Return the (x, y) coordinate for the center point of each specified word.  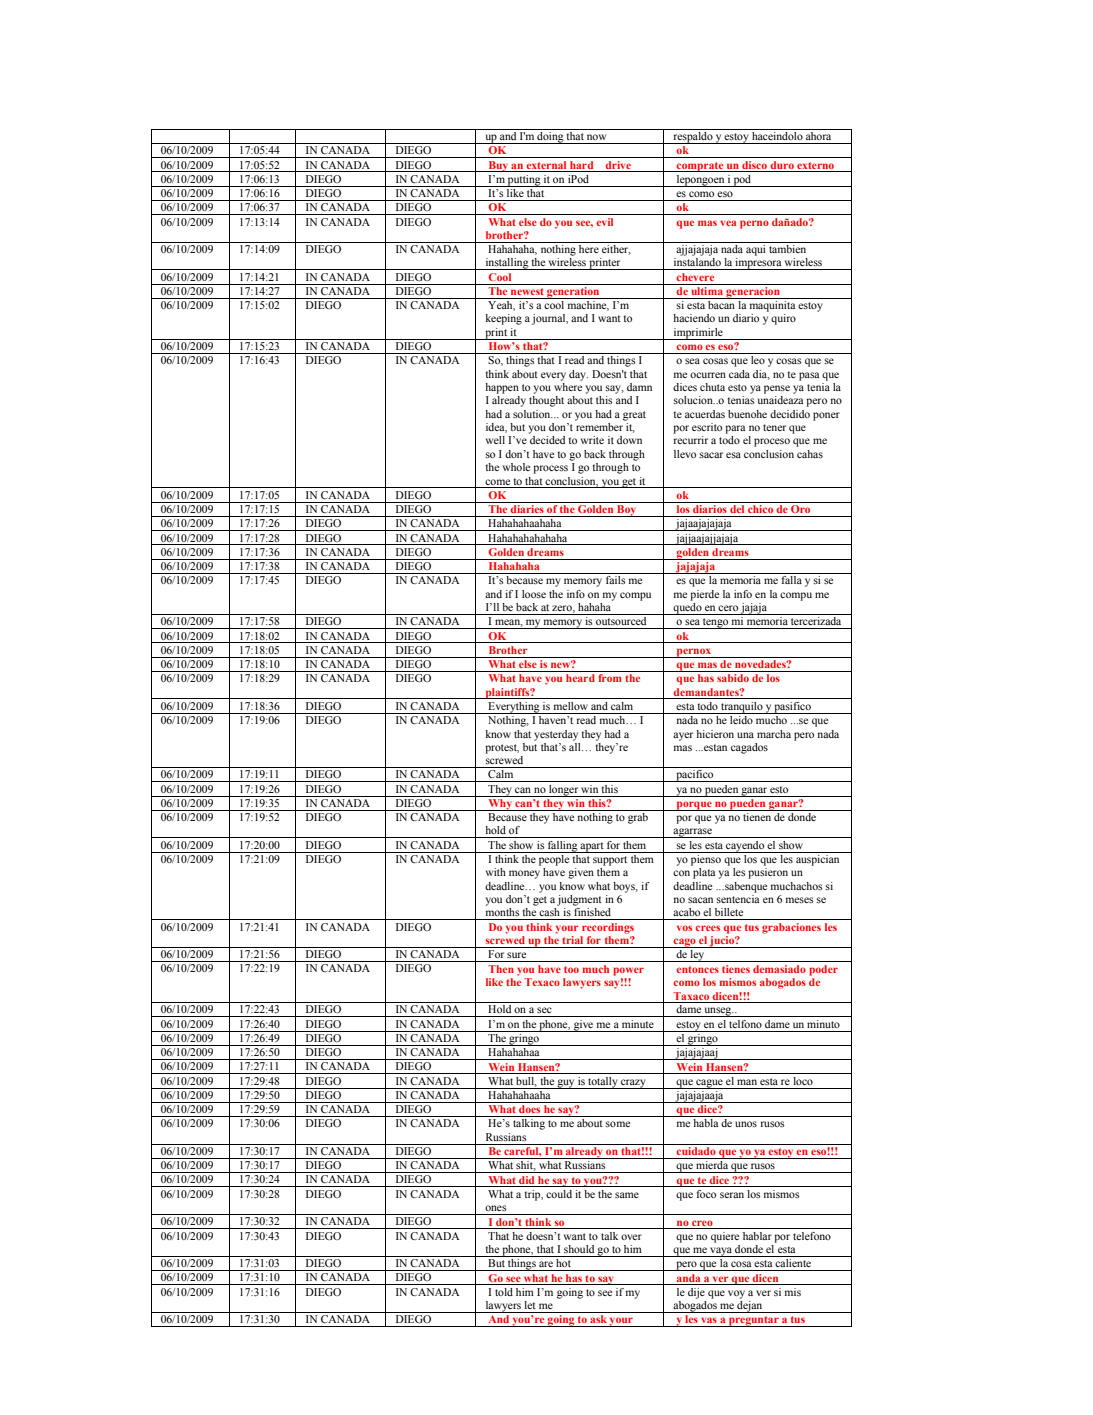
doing (551, 136)
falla (792, 580)
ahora (819, 134)
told (504, 1292)
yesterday (556, 735)
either (615, 248)
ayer (683, 736)
